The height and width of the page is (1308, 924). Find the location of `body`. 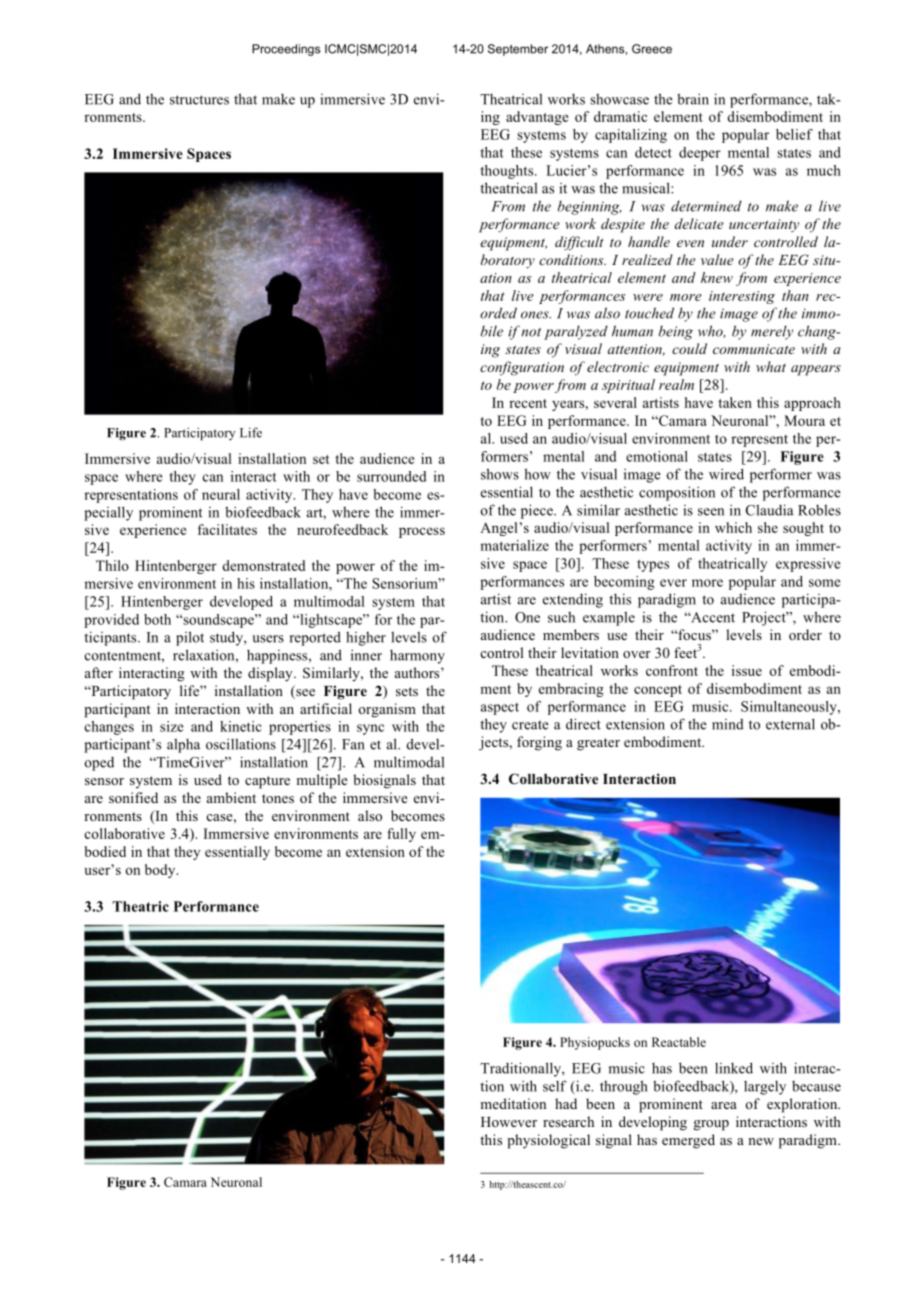

body is located at coordinates (161, 871).
